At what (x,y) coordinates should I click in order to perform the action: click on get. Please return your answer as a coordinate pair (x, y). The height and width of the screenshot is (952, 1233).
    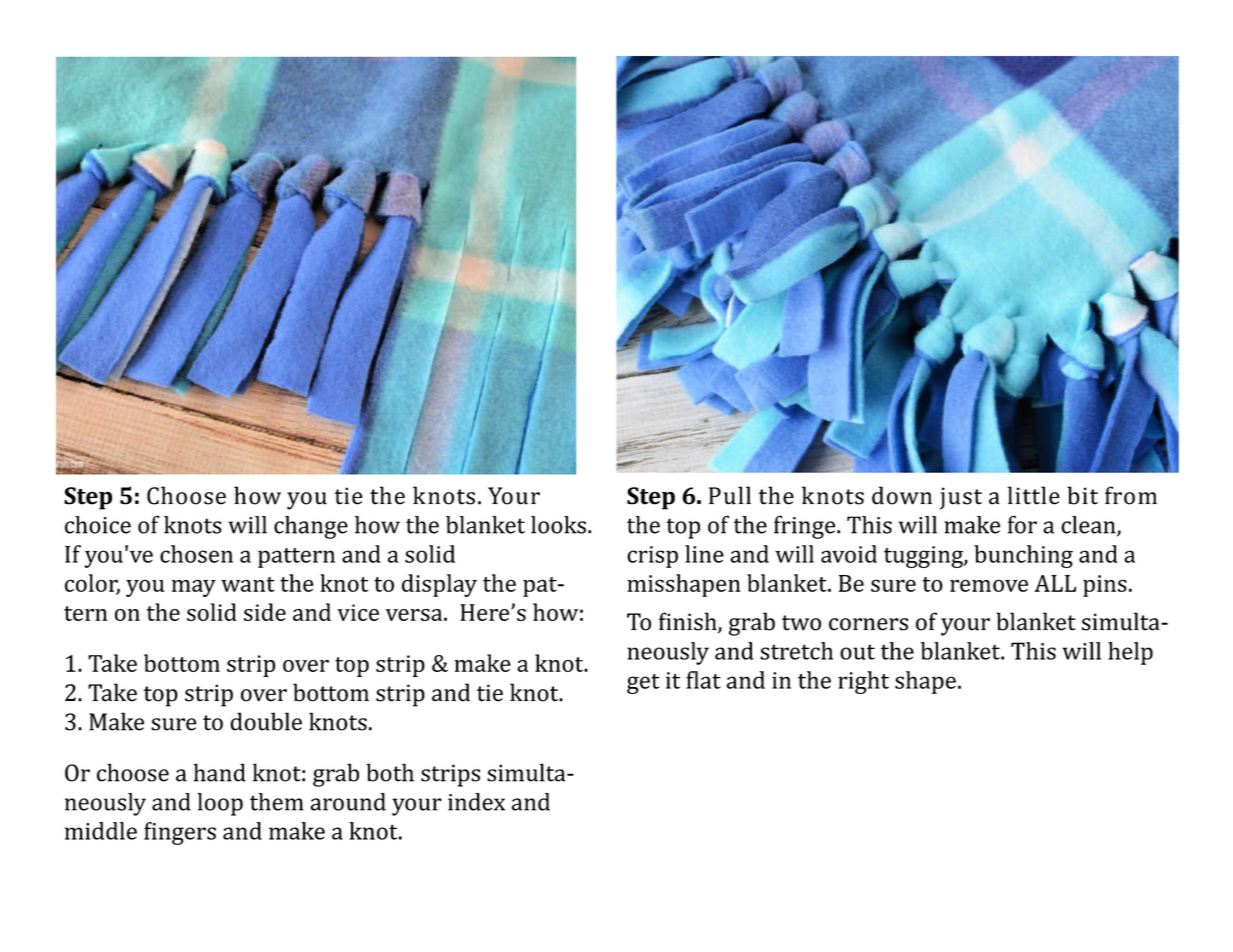
    Looking at the image, I should click on (643, 684).
